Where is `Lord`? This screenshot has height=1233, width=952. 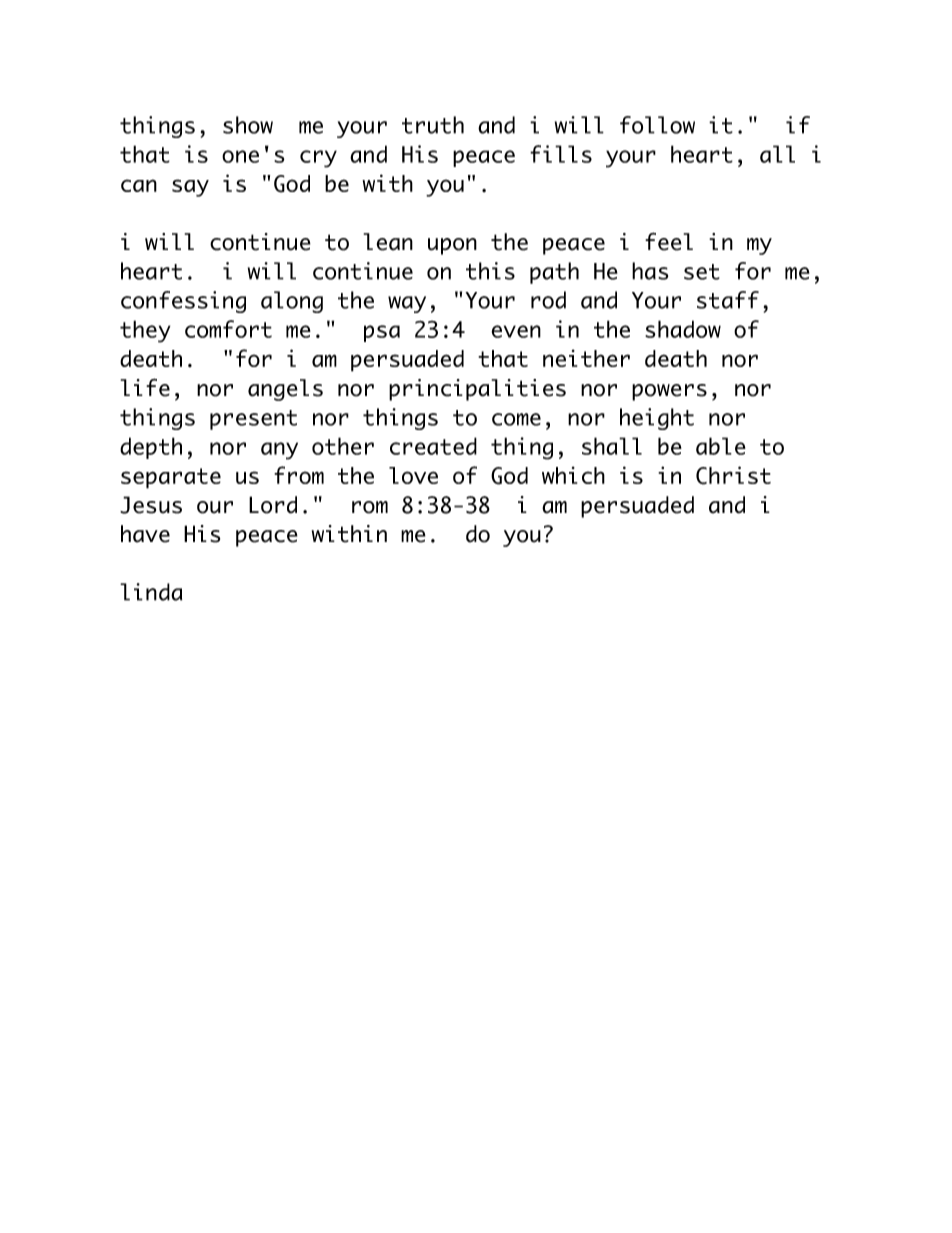
Lord is located at coordinates (273, 505).
